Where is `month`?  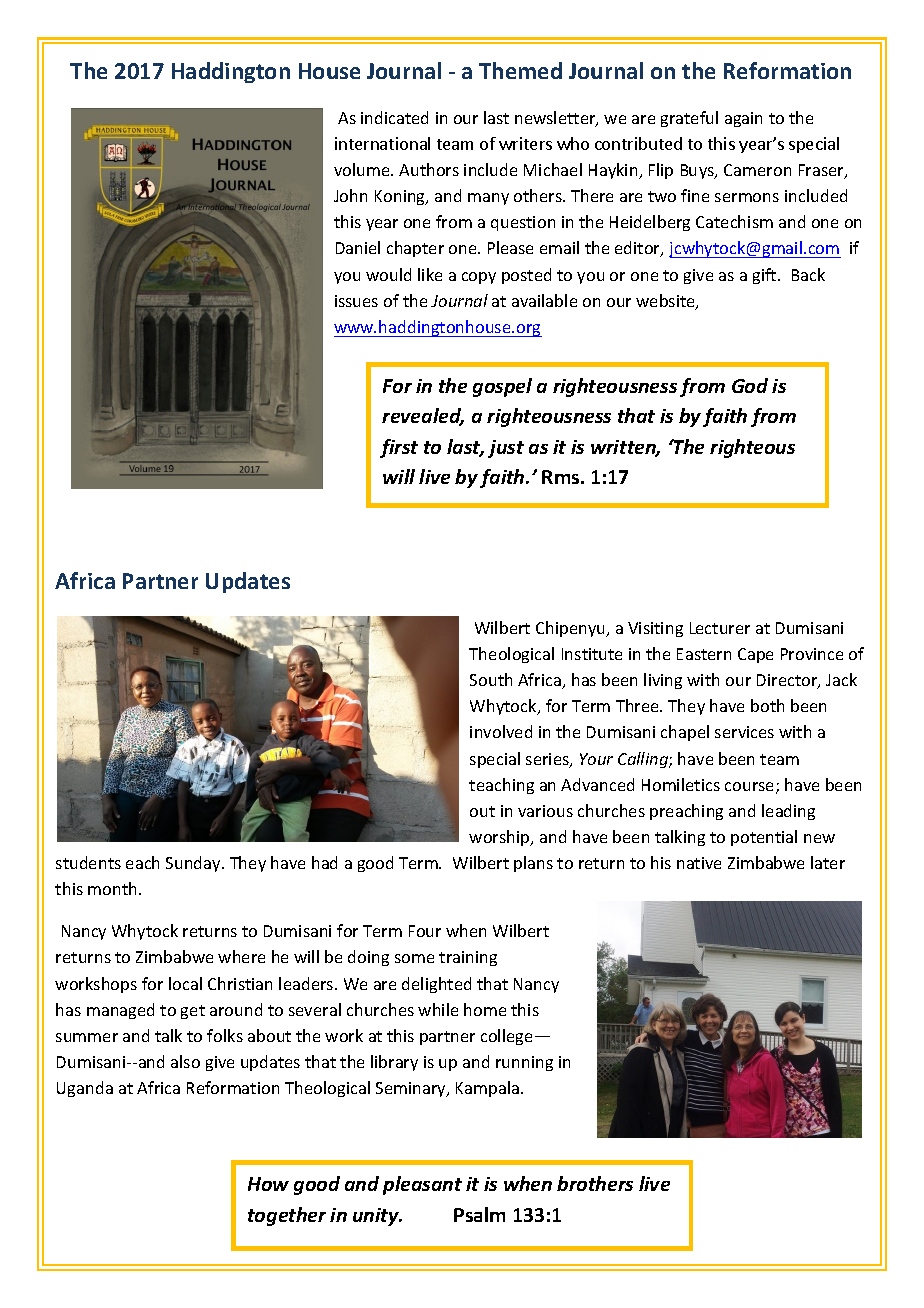
month is located at coordinates (112, 888).
